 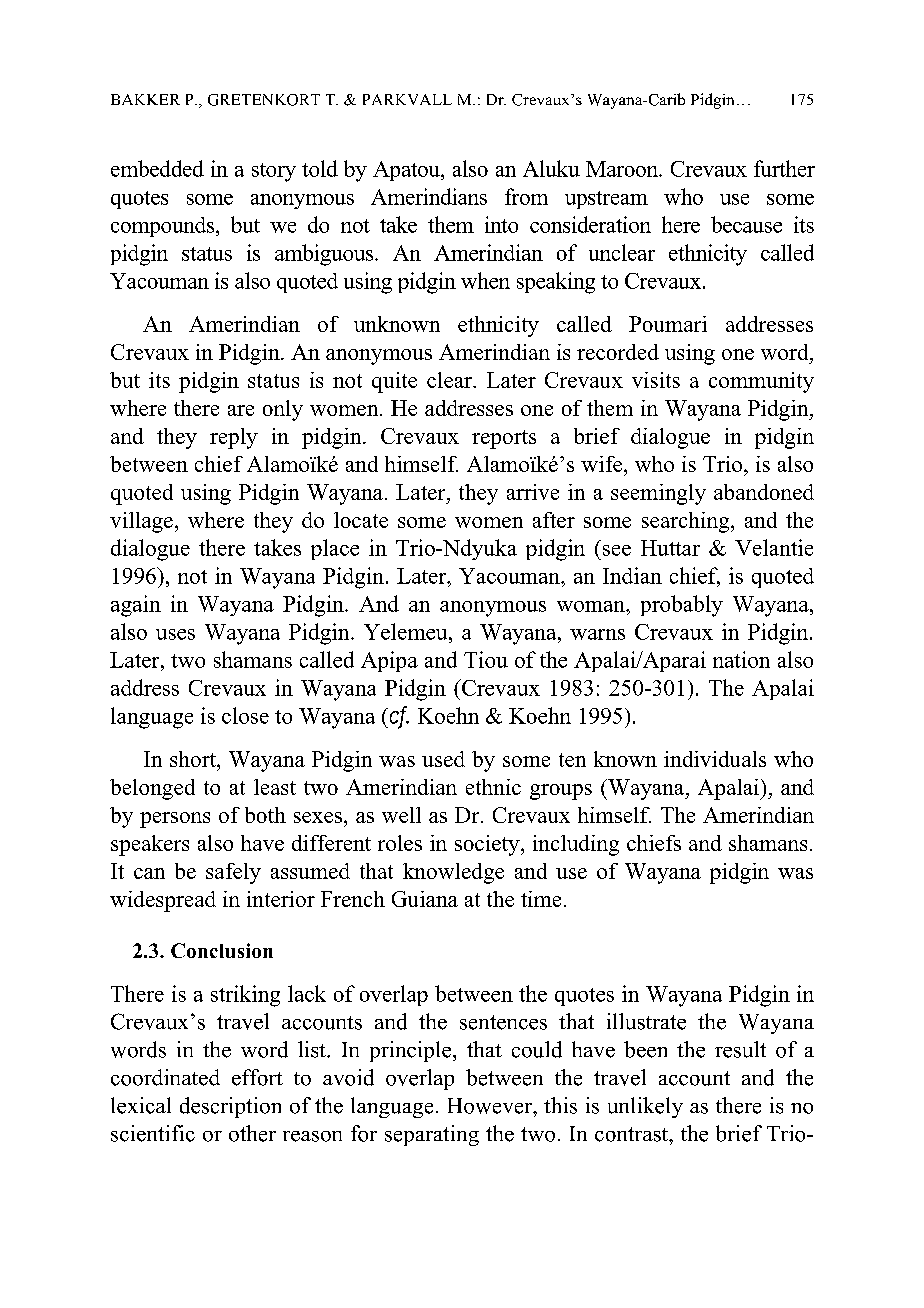 I want to click on arrive, so click(x=533, y=492).
